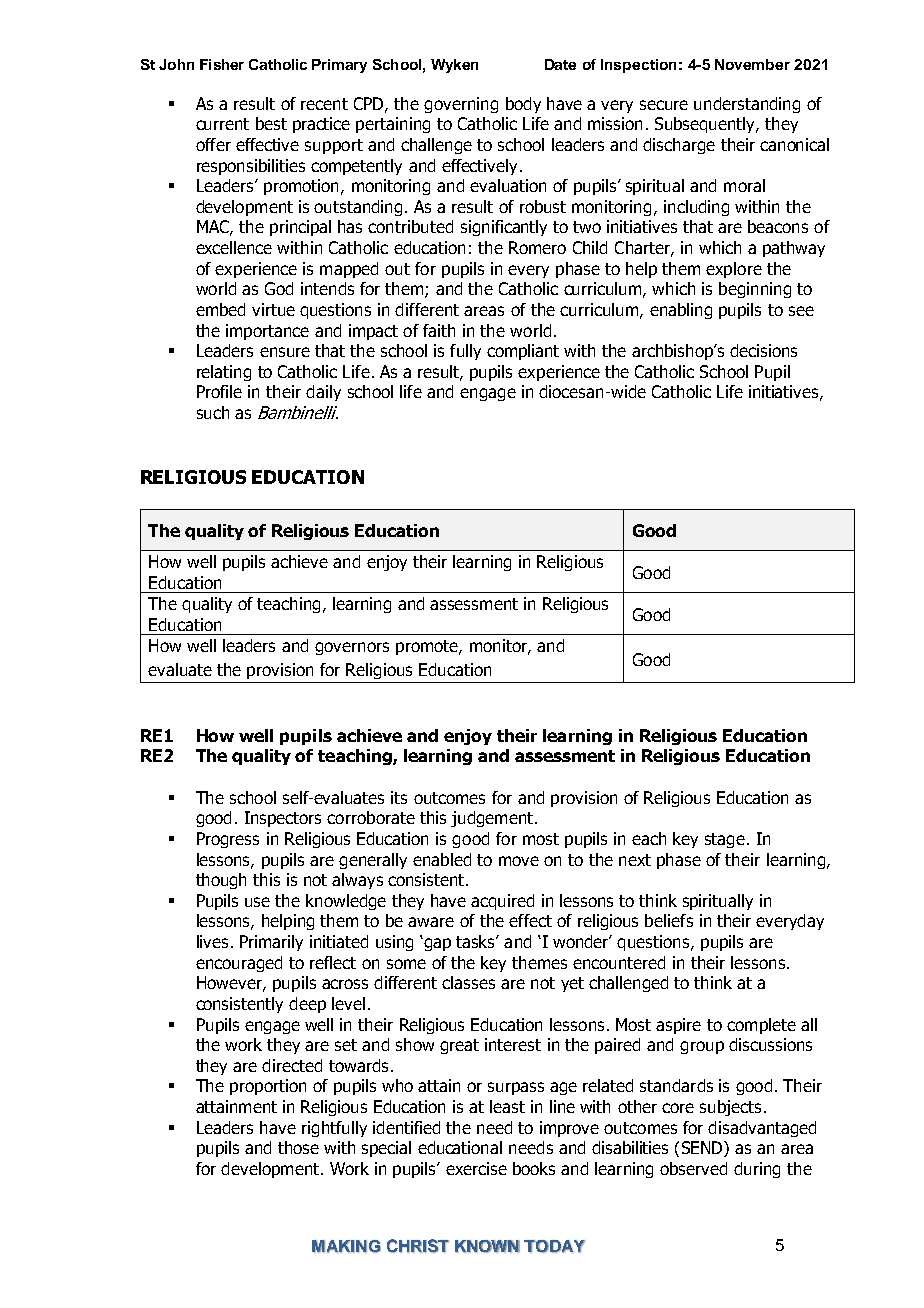  What do you see at coordinates (757, 1170) in the screenshot?
I see `during` at bounding box center [757, 1170].
